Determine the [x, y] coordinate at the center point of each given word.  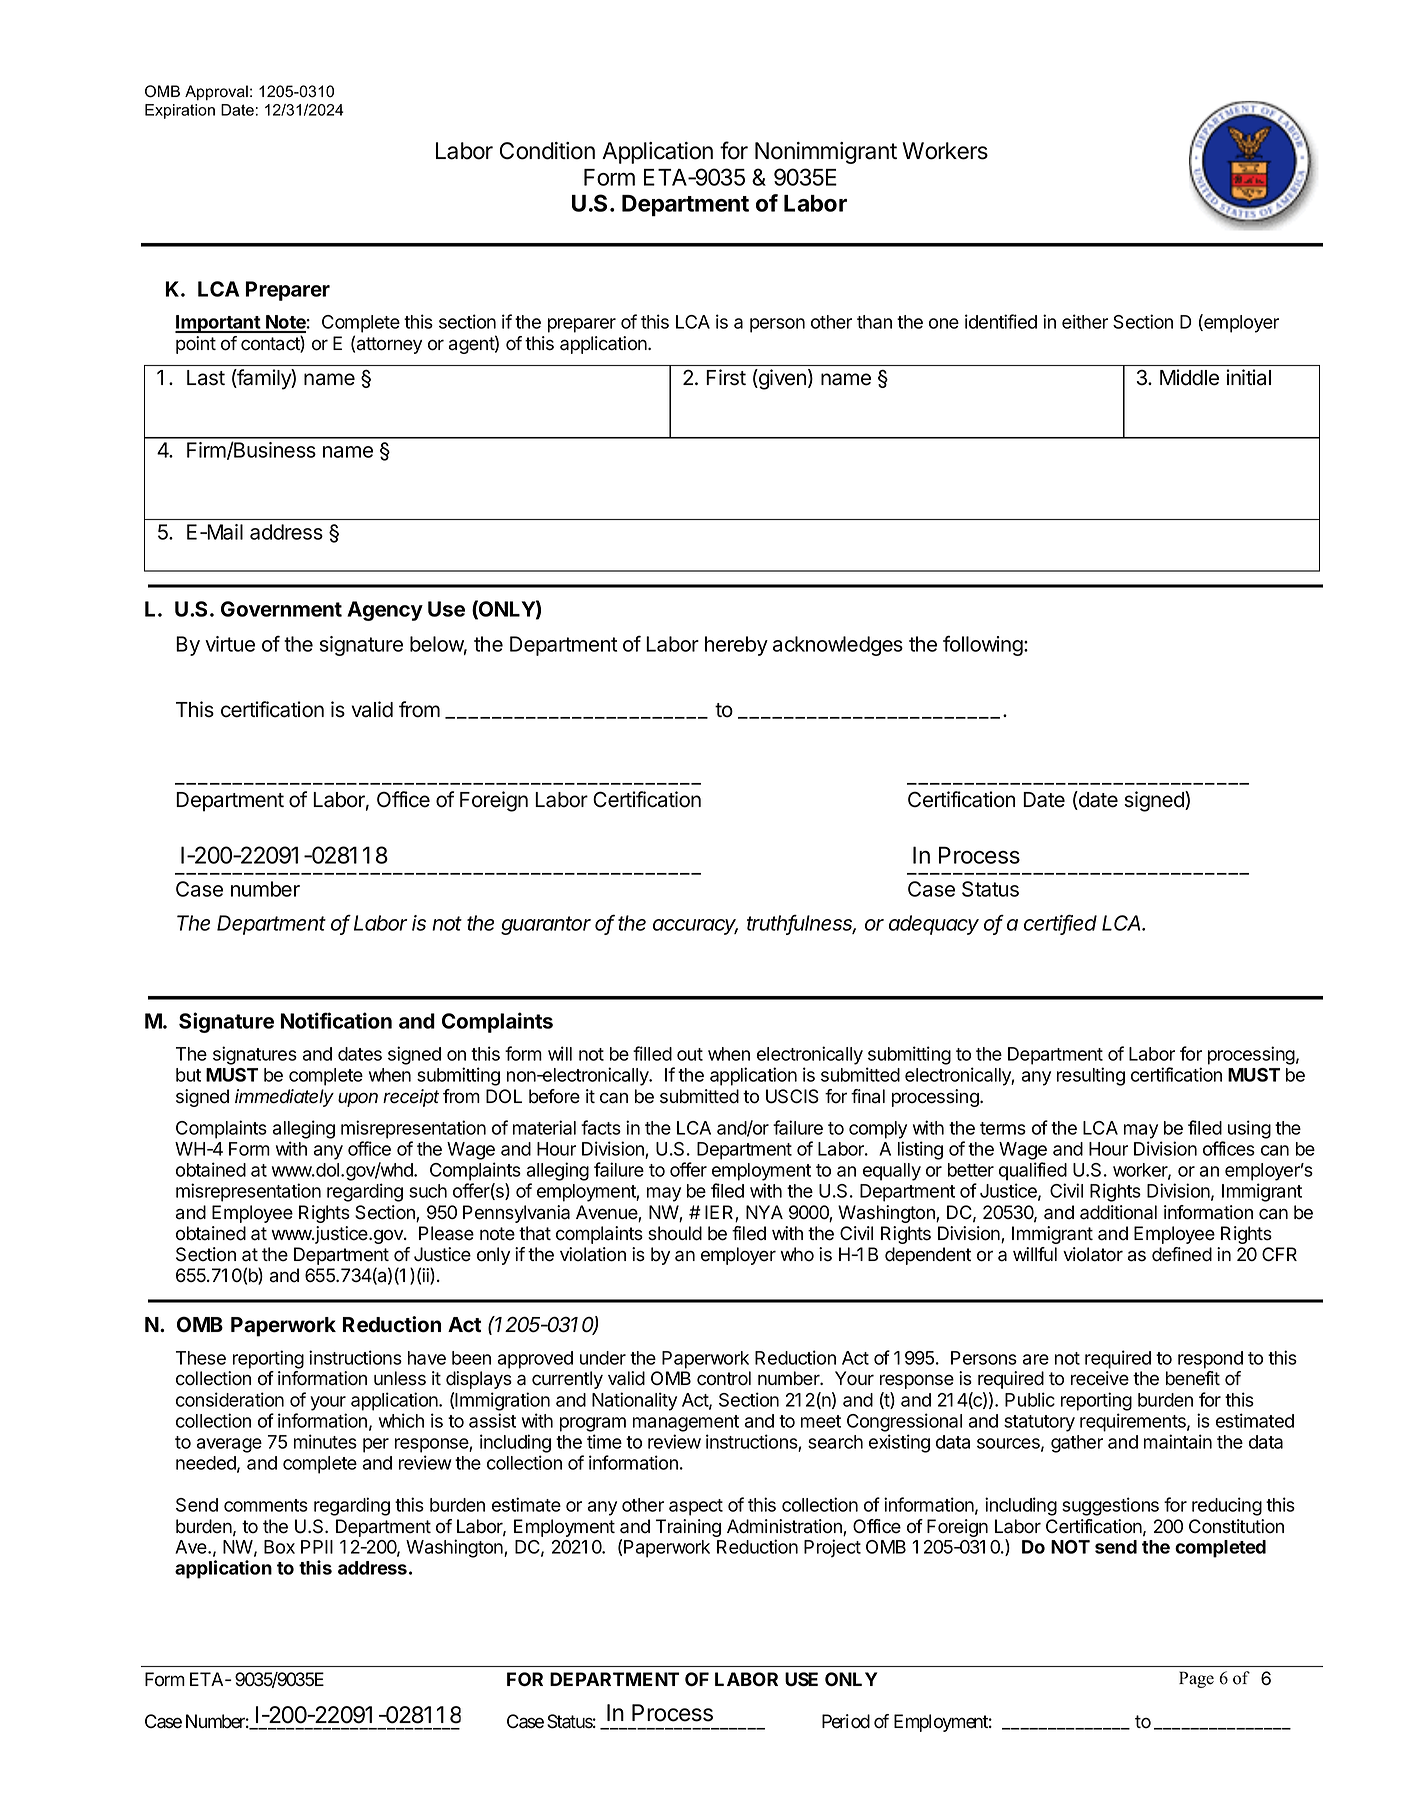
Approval [216, 93]
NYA [764, 1212]
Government [281, 609]
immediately [284, 1098]
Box [279, 1547]
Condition [547, 151]
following [984, 645]
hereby [736, 646]
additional [1118, 1212]
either [1085, 321]
